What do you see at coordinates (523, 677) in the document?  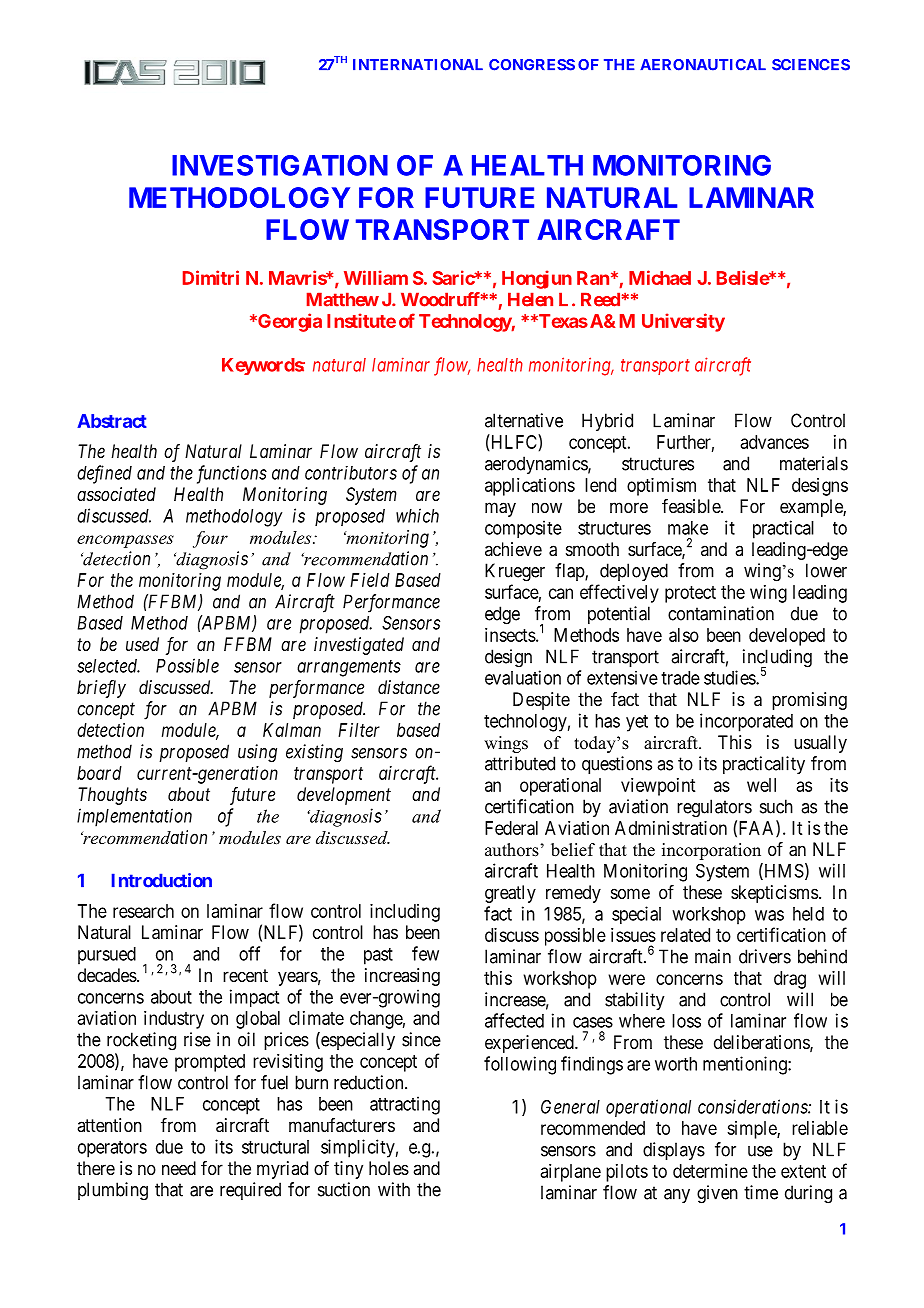 I see `evaluation` at bounding box center [523, 677].
